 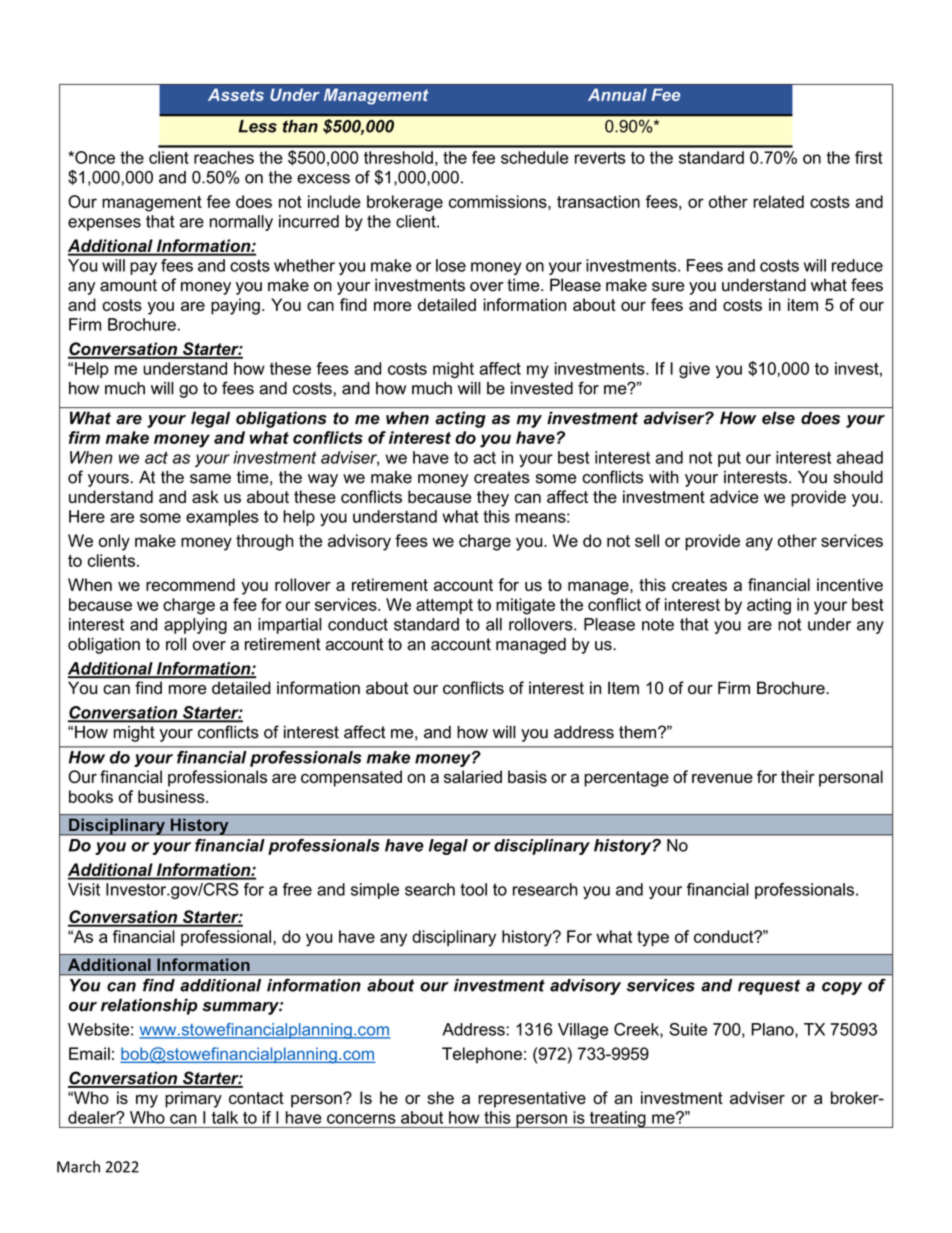 What do you see at coordinates (222, 518) in the document?
I see `examples` at bounding box center [222, 518].
